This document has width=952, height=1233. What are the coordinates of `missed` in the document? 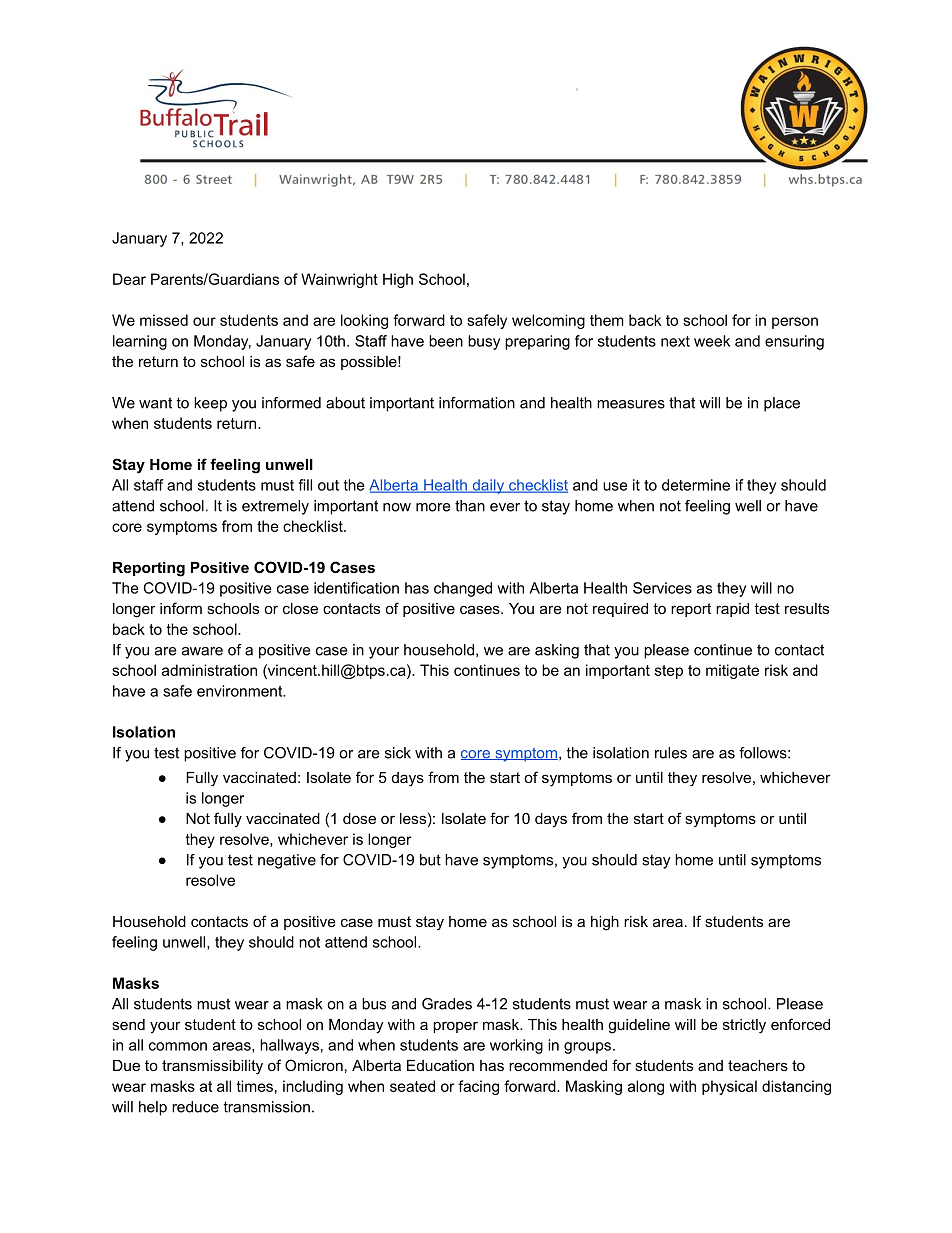 It's located at (164, 320).
